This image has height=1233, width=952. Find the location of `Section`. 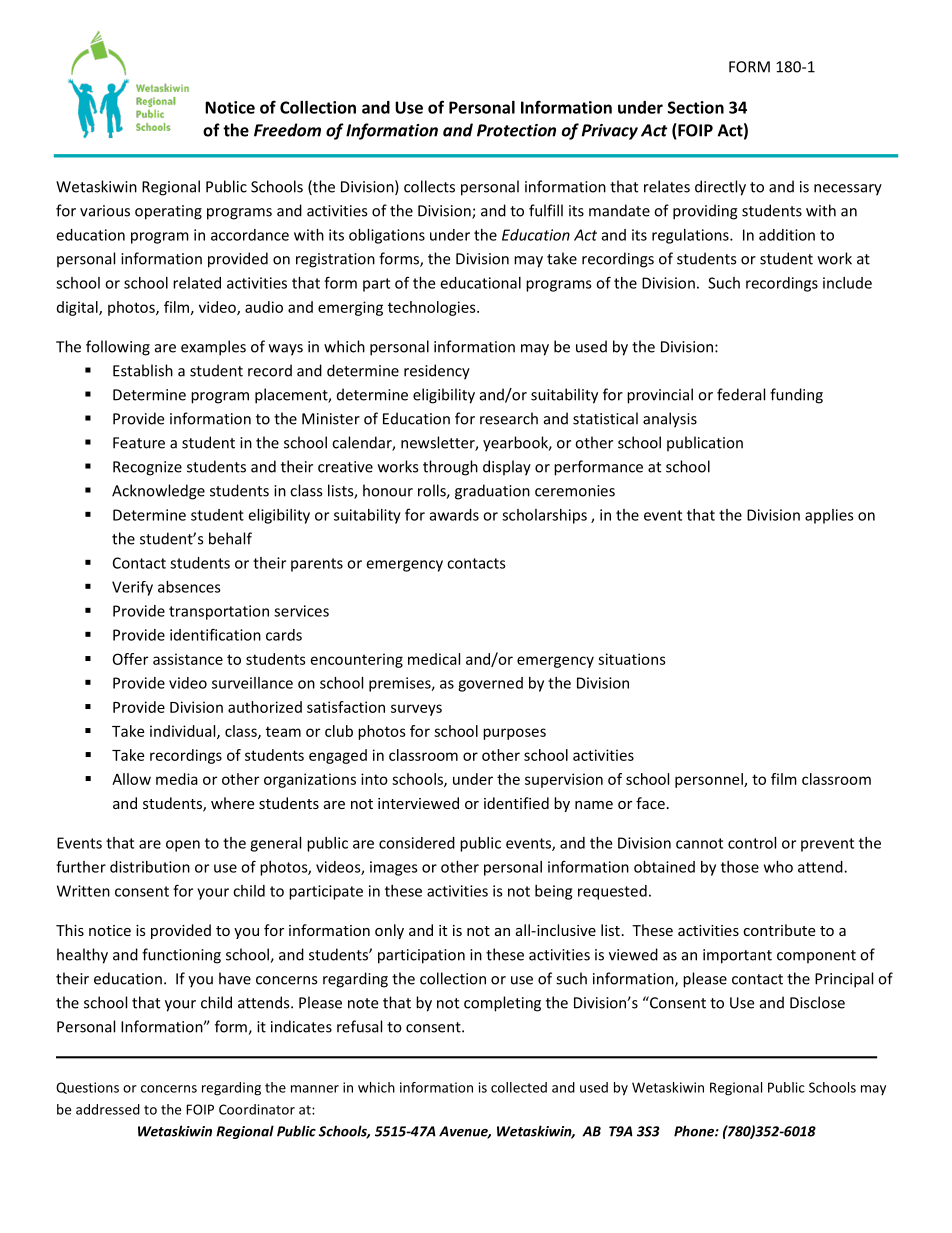

Section is located at coordinates (696, 107).
